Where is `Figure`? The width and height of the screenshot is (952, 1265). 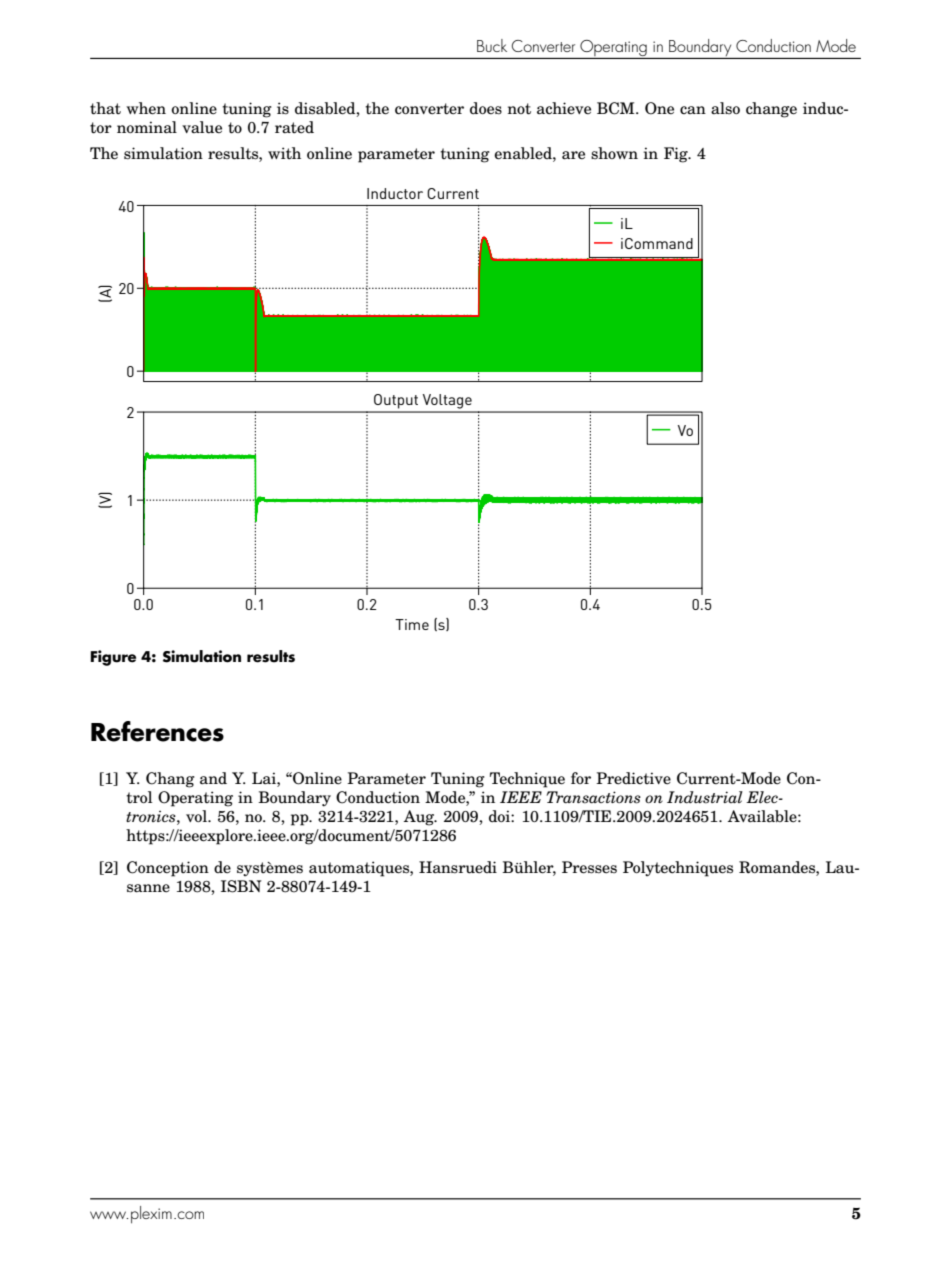 Figure is located at coordinates (113, 658).
